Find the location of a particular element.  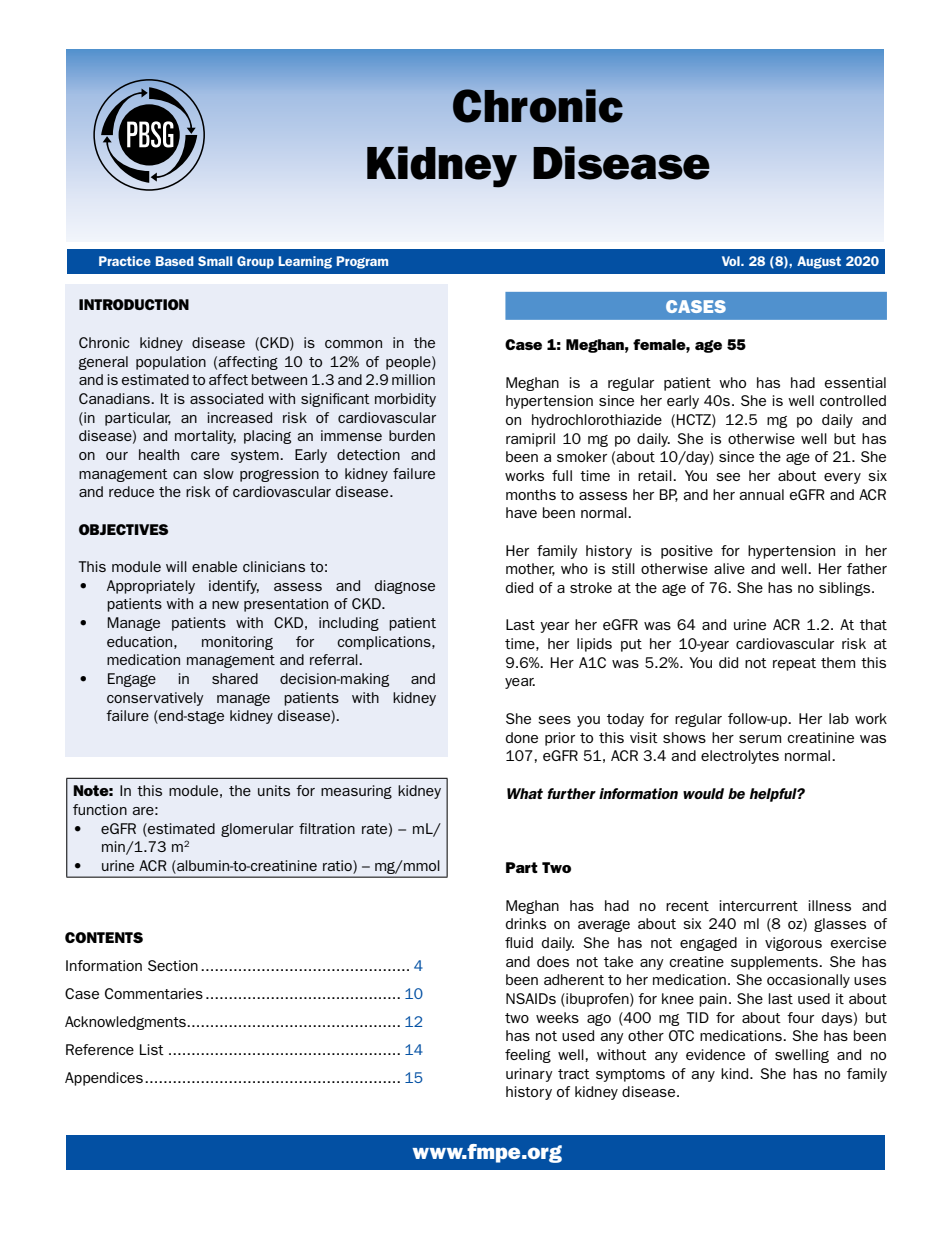

repeat is located at coordinates (794, 664).
